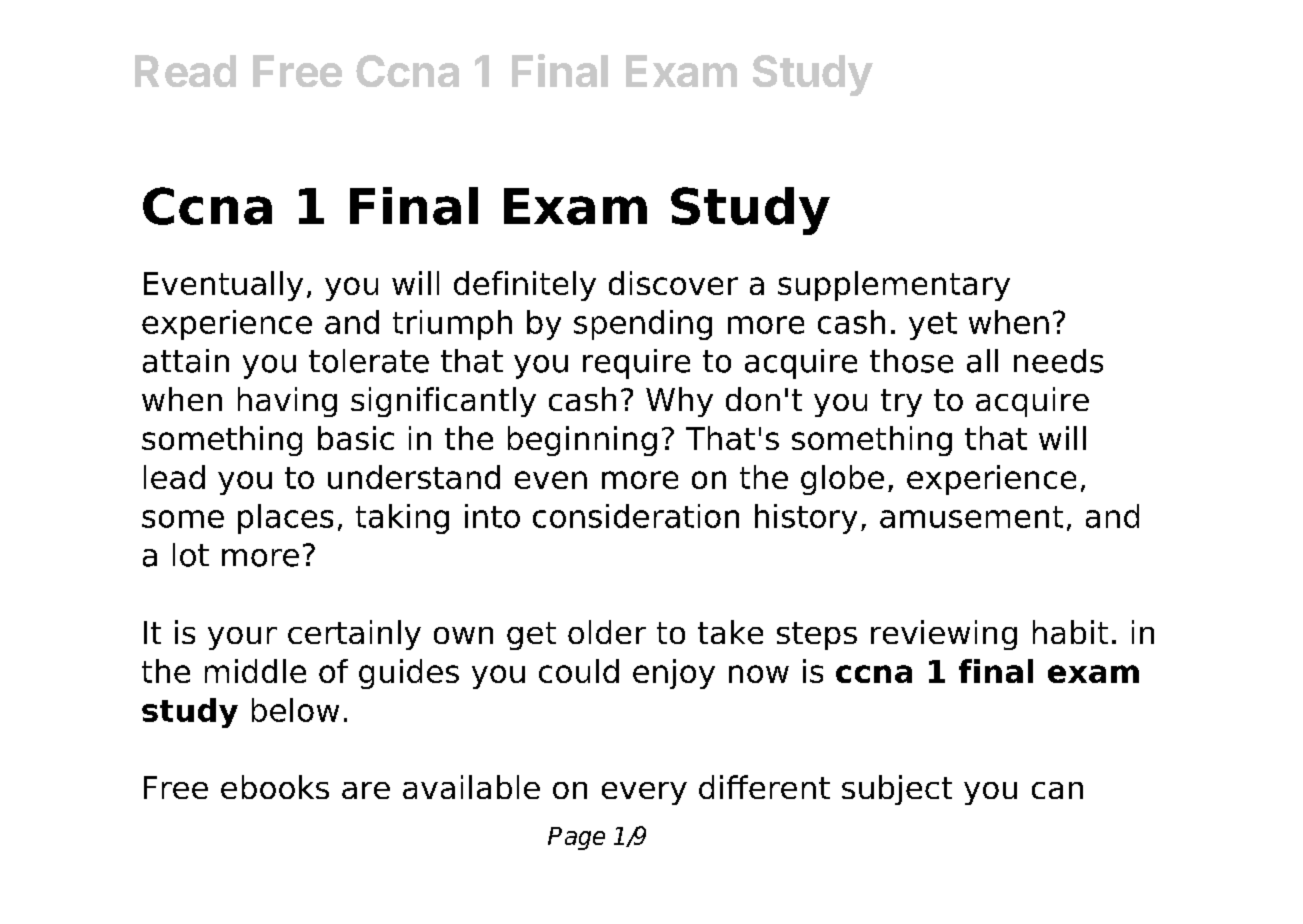 The width and height of the document is (1303, 924). Describe the element at coordinates (842, 480) in the document. I see `globe` at that location.
